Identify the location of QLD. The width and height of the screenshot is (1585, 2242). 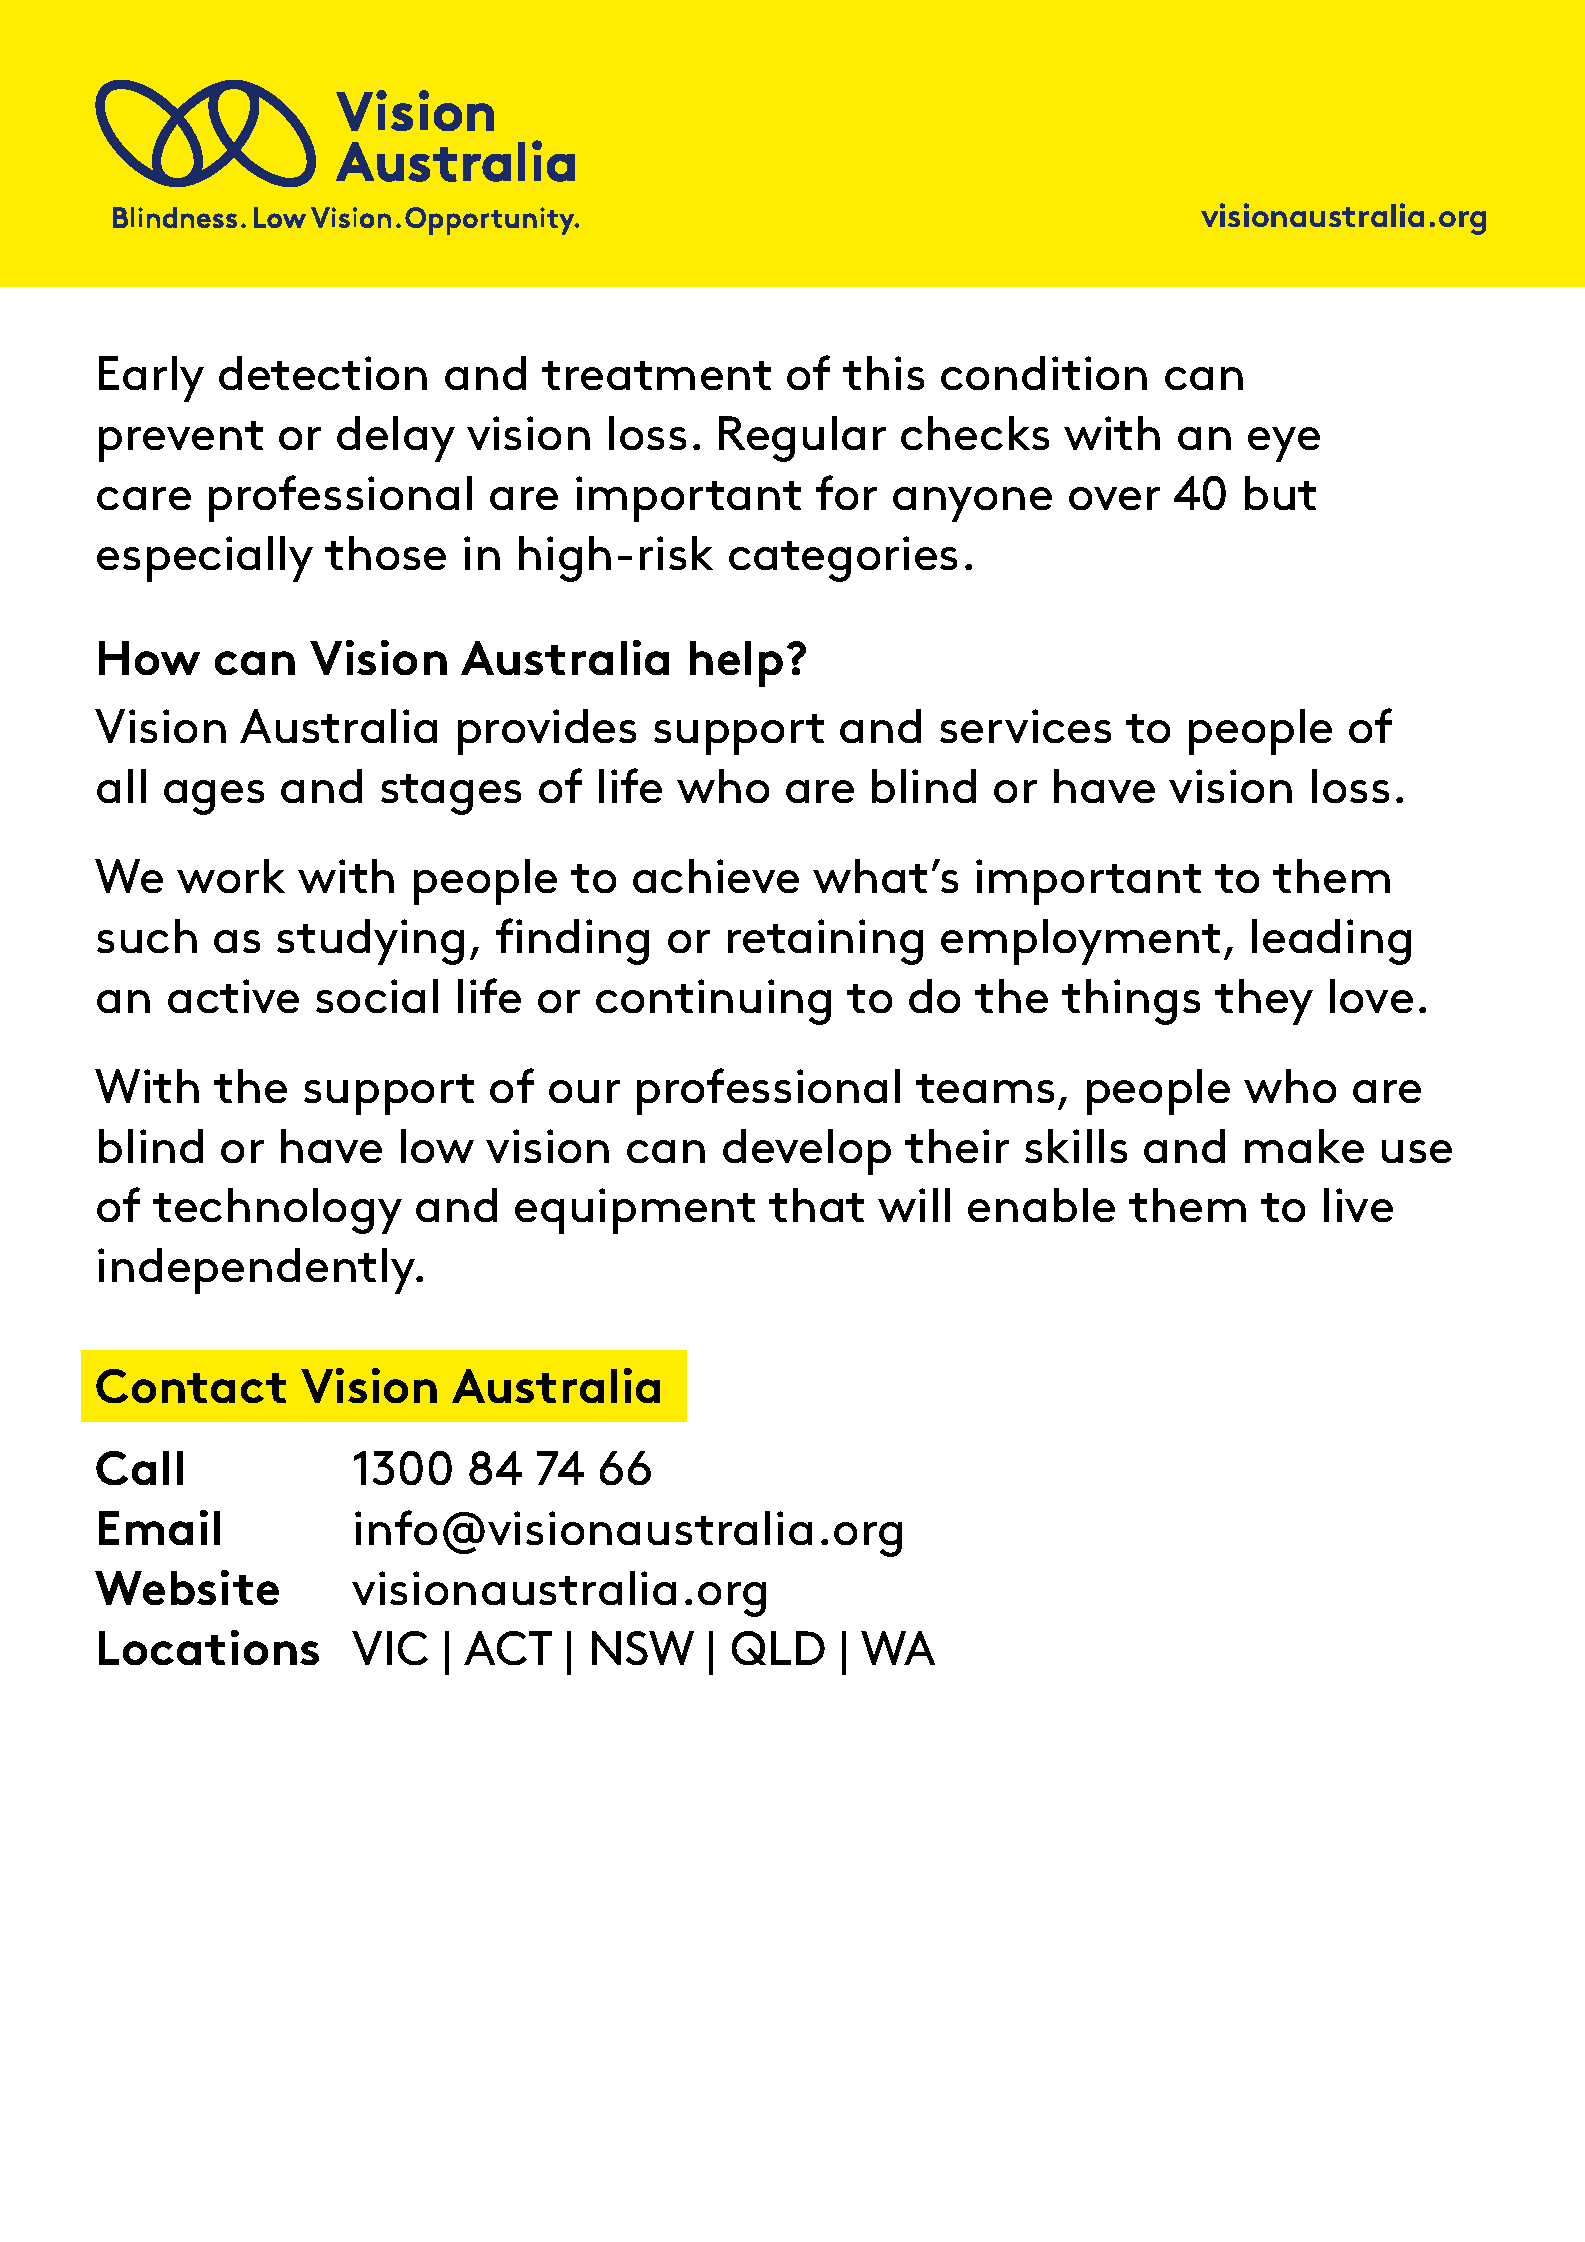
(778, 1648).
